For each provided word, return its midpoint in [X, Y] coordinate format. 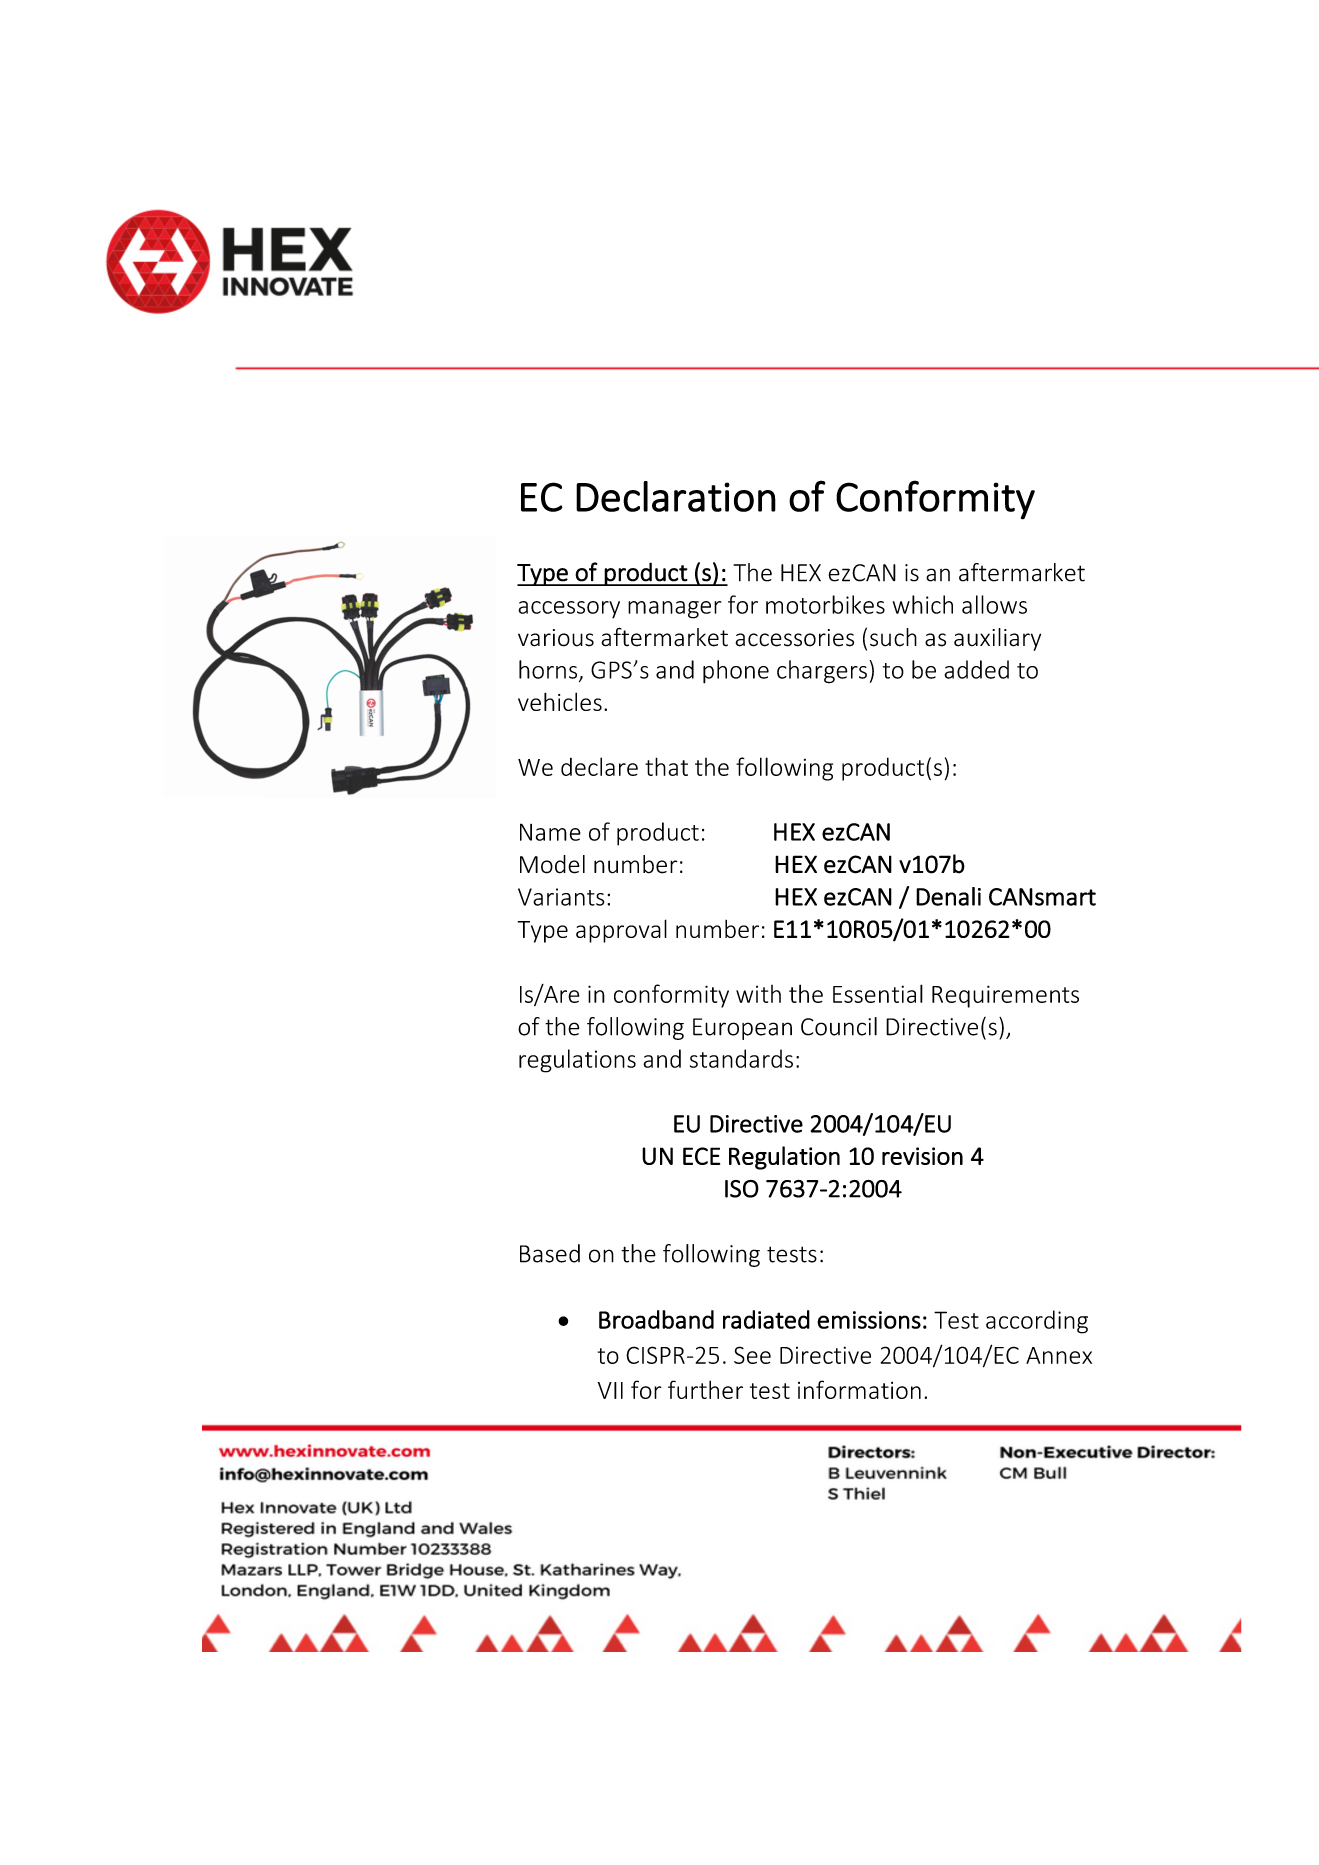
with [758, 994]
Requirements [1005, 996]
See [752, 1355]
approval [621, 931]
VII [610, 1390]
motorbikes [825, 604]
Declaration [676, 496]
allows [994, 604]
